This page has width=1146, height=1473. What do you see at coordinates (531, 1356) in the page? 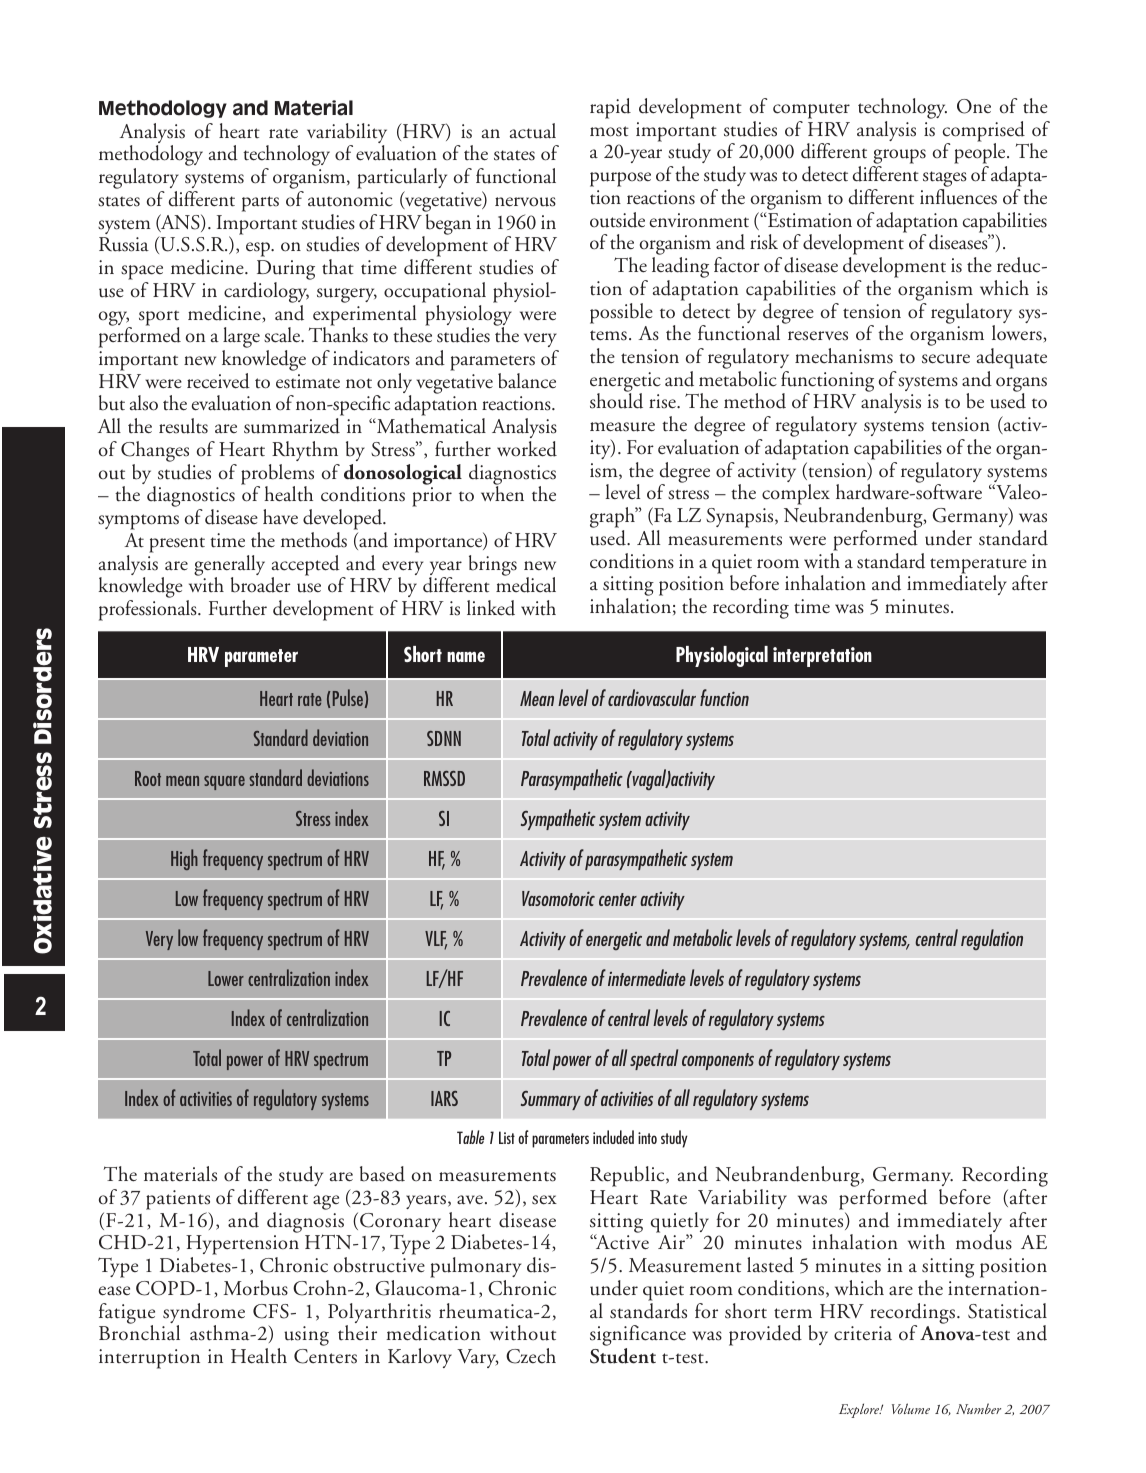
I see `Czech` at bounding box center [531, 1356].
